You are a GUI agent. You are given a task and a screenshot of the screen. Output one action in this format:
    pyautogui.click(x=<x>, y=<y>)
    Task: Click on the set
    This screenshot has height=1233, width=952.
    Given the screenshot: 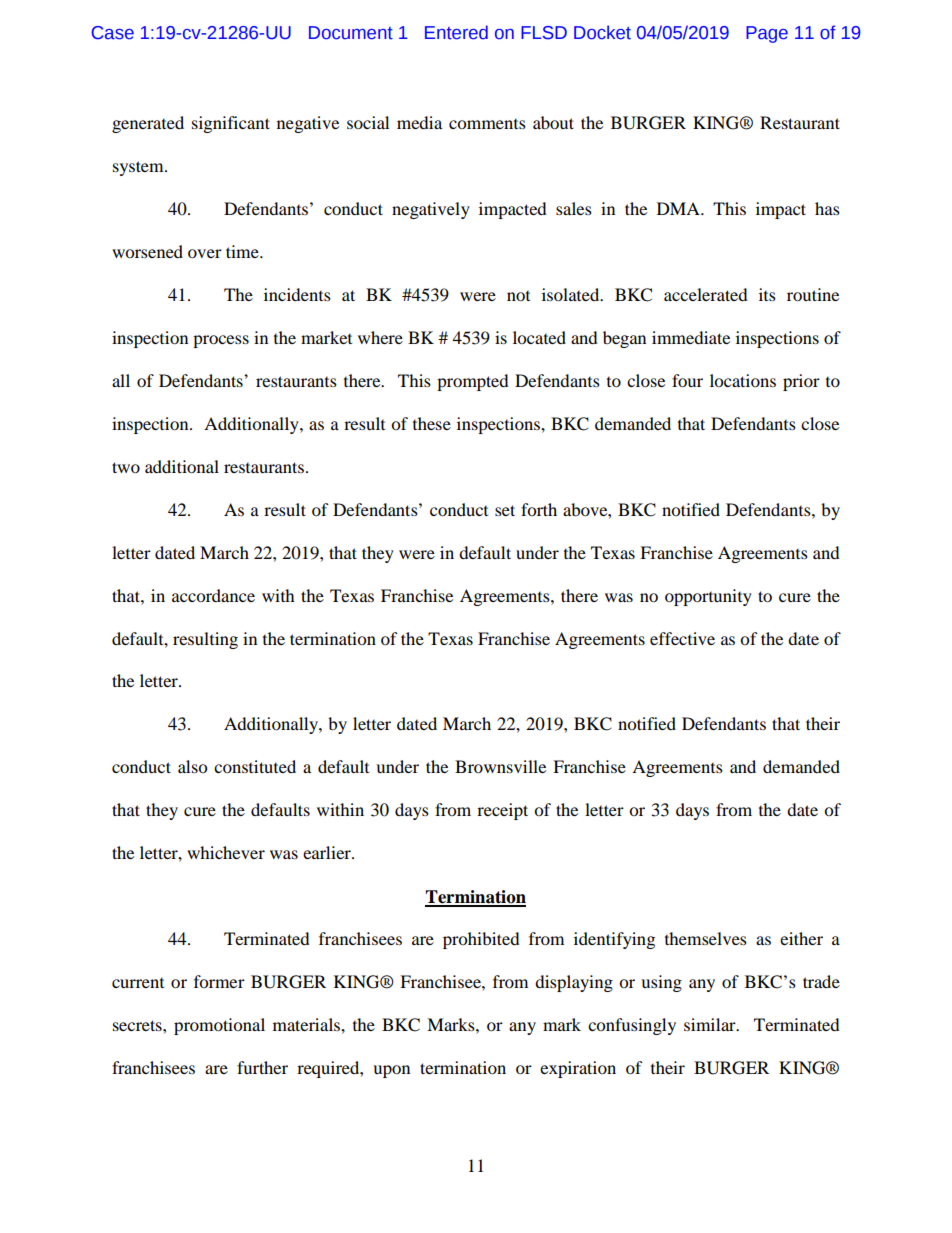 What is the action you would take?
    pyautogui.click(x=505, y=510)
